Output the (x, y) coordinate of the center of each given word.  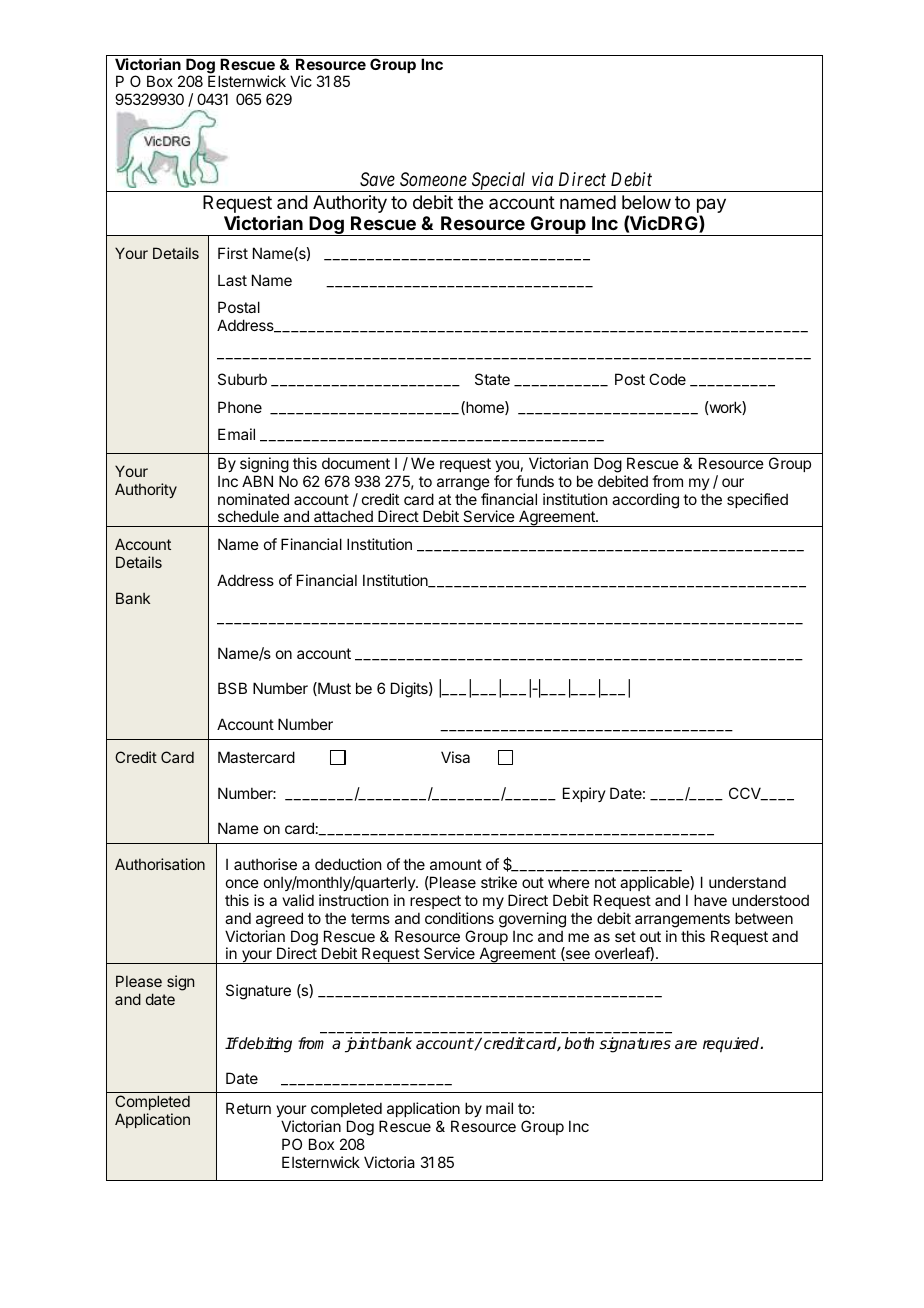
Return (248, 1108)
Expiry (584, 794)
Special (499, 182)
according (645, 501)
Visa (455, 757)
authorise (265, 864)
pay (711, 207)
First (233, 253)
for (503, 481)
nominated (253, 499)
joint (361, 1045)
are (686, 1044)
